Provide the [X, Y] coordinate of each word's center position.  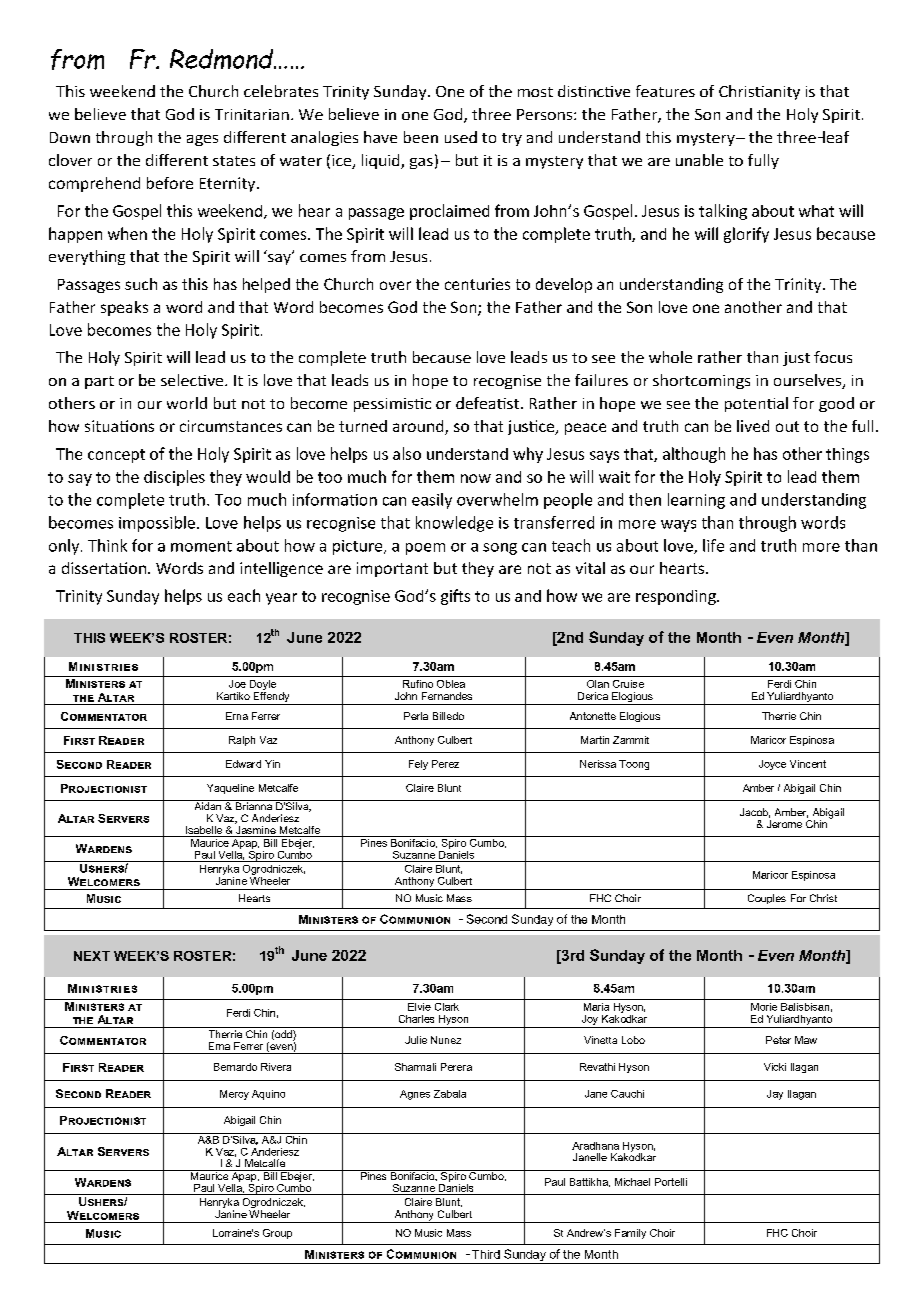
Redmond [223, 59]
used [461, 137]
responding [677, 597]
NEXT [92, 956]
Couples [767, 899]
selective [193, 380]
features [665, 91]
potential [756, 404]
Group [277, 1234]
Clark [447, 1007]
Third [486, 1254]
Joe [237, 684]
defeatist [489, 403]
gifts [455, 597]
